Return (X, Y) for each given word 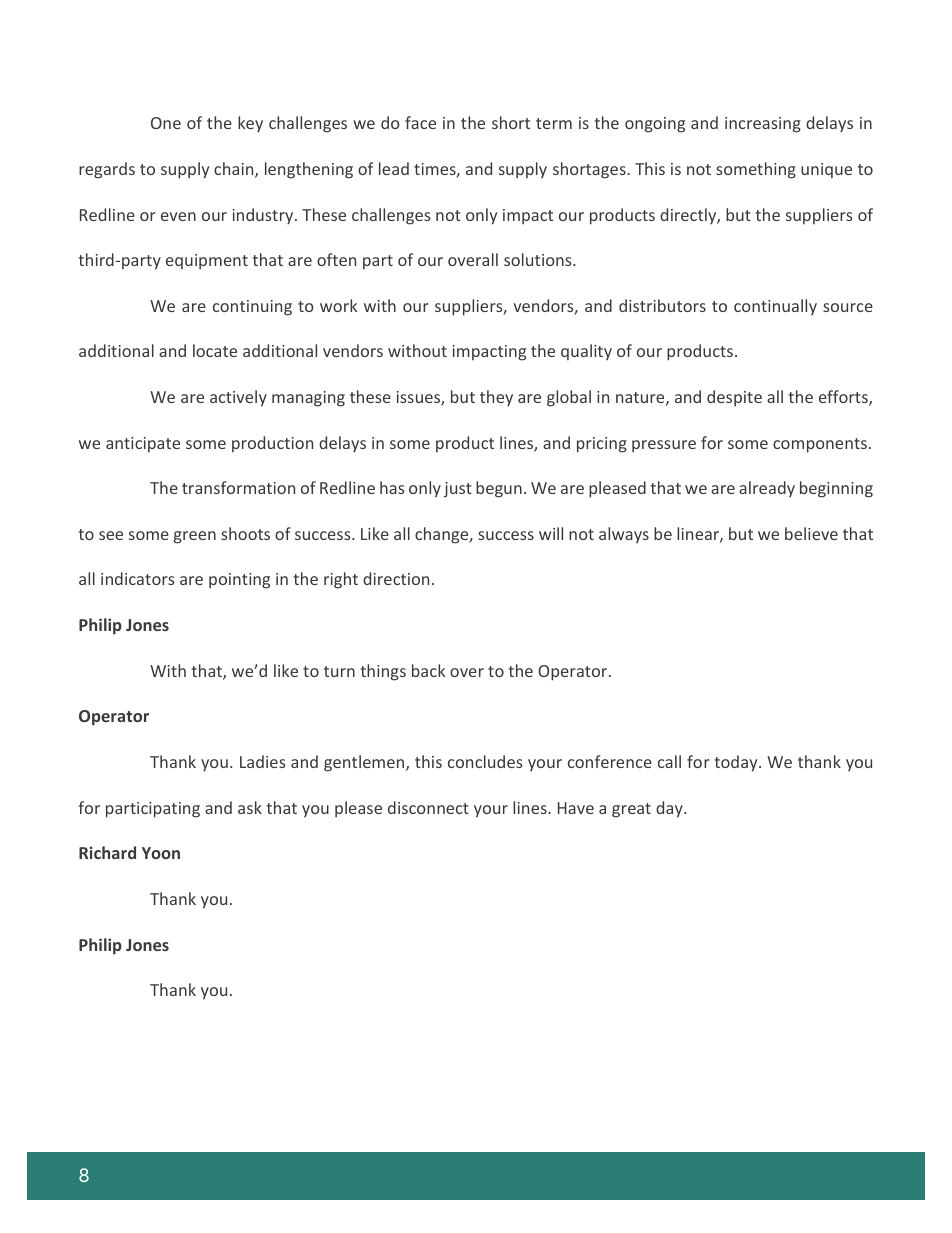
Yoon (161, 853)
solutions (539, 259)
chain (235, 170)
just (458, 490)
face (420, 122)
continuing (252, 308)
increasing (763, 125)
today (737, 763)
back (428, 670)
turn (339, 671)
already (767, 489)
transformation (238, 487)
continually (775, 307)
